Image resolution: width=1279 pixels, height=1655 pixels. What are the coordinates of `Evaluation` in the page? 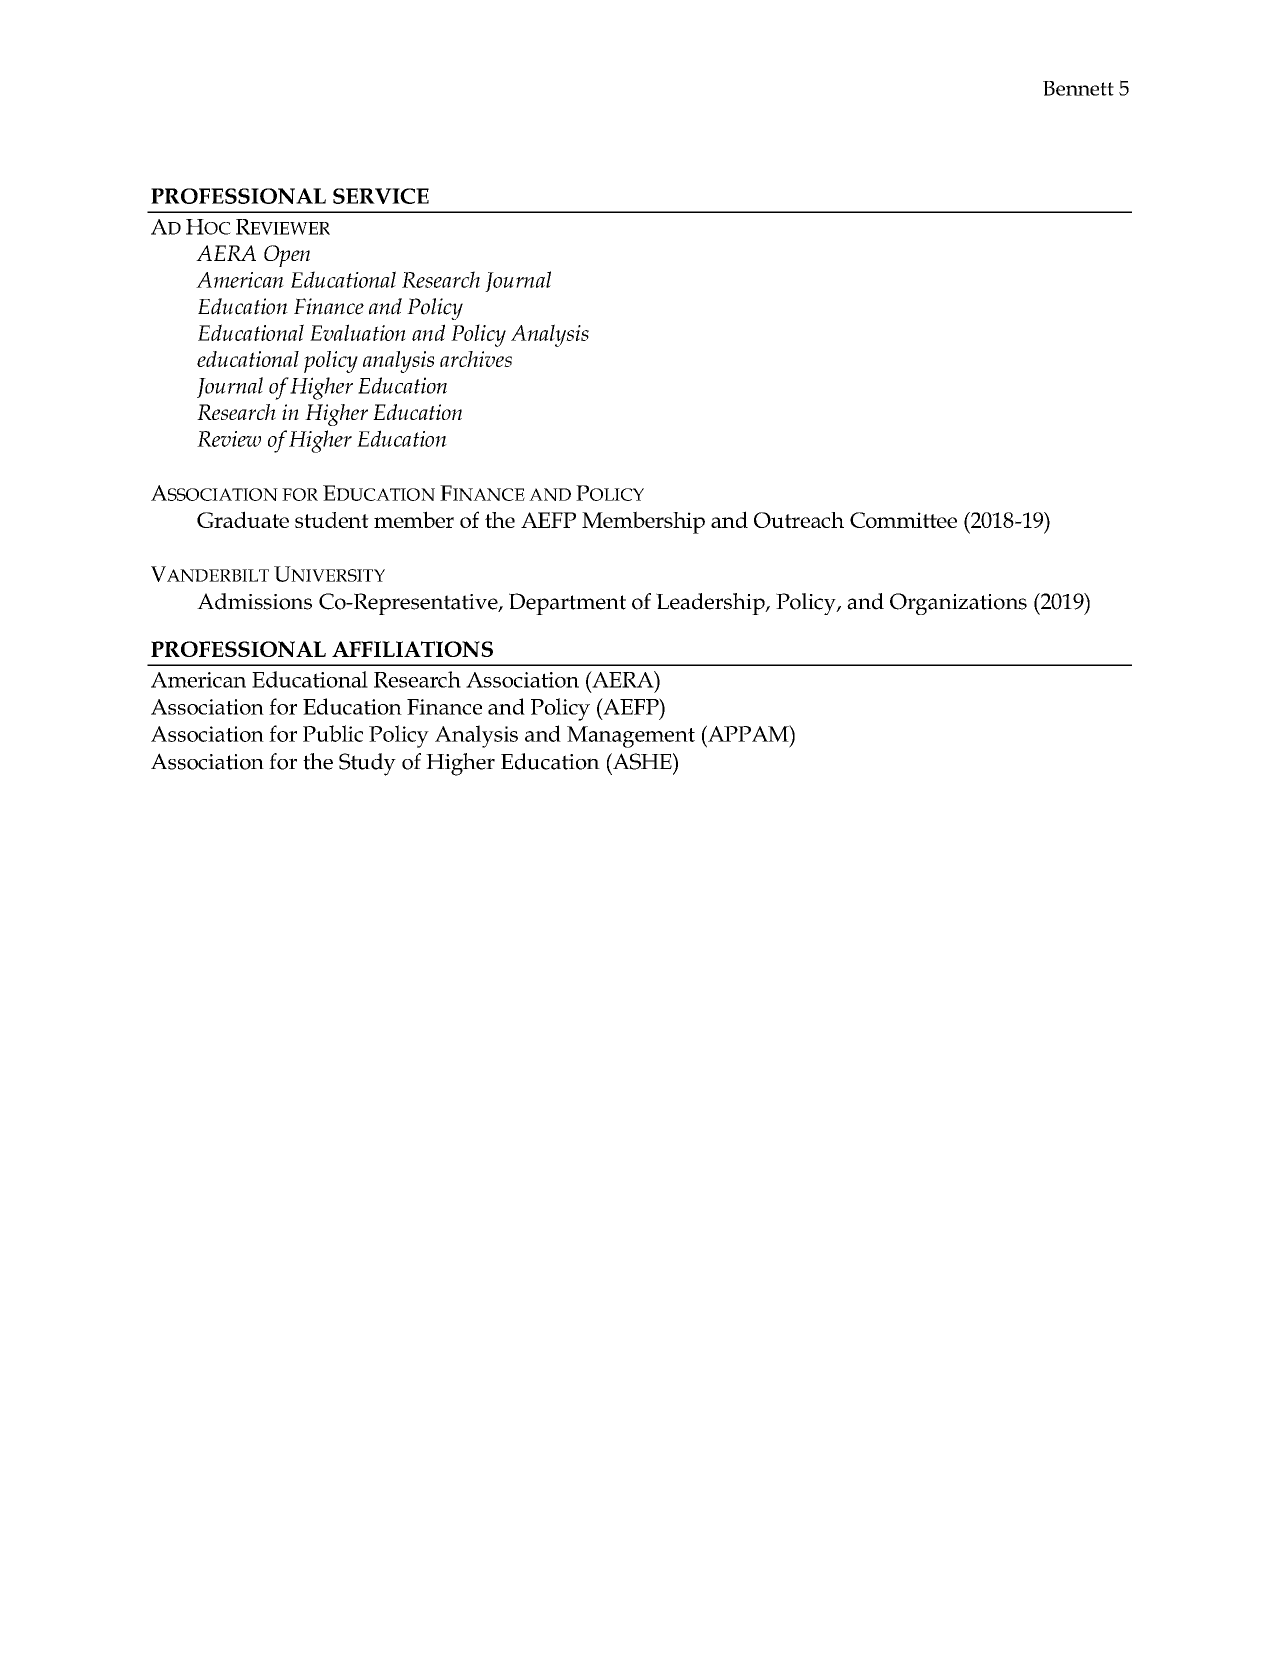 It's located at (358, 332).
